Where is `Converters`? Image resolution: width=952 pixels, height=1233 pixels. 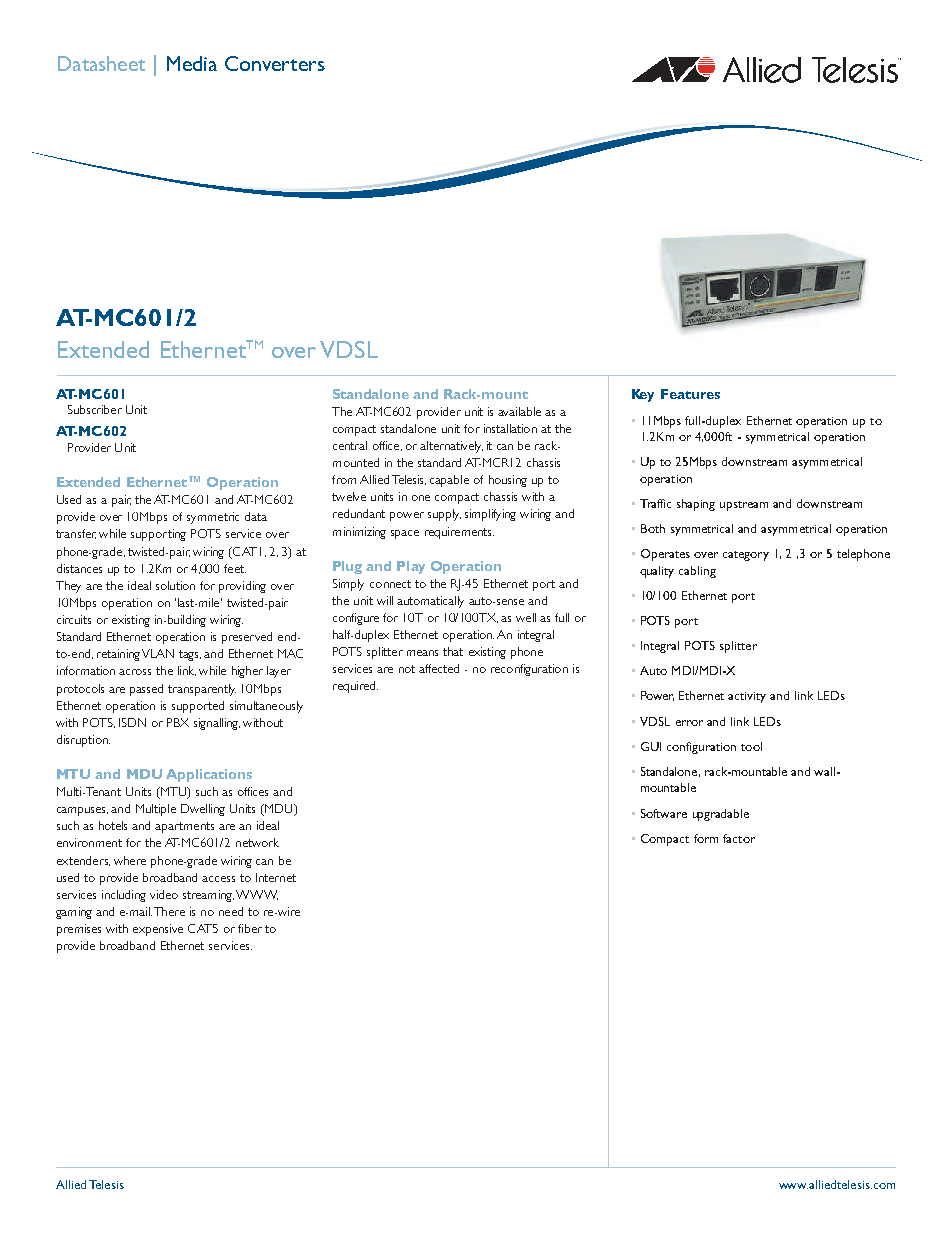 Converters is located at coordinates (275, 63).
